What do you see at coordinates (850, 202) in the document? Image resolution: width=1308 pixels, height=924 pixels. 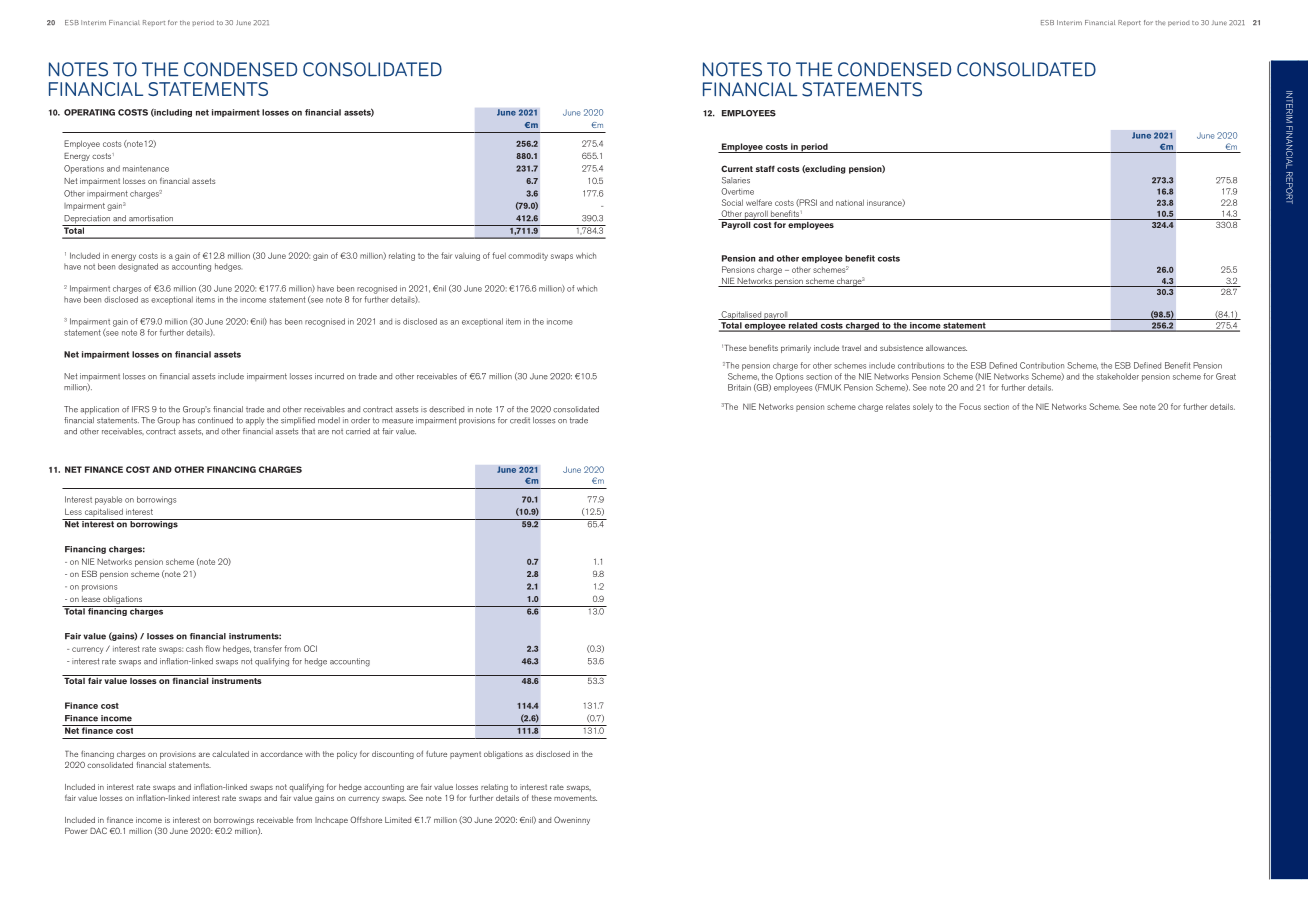 I see `national` at bounding box center [850, 202].
